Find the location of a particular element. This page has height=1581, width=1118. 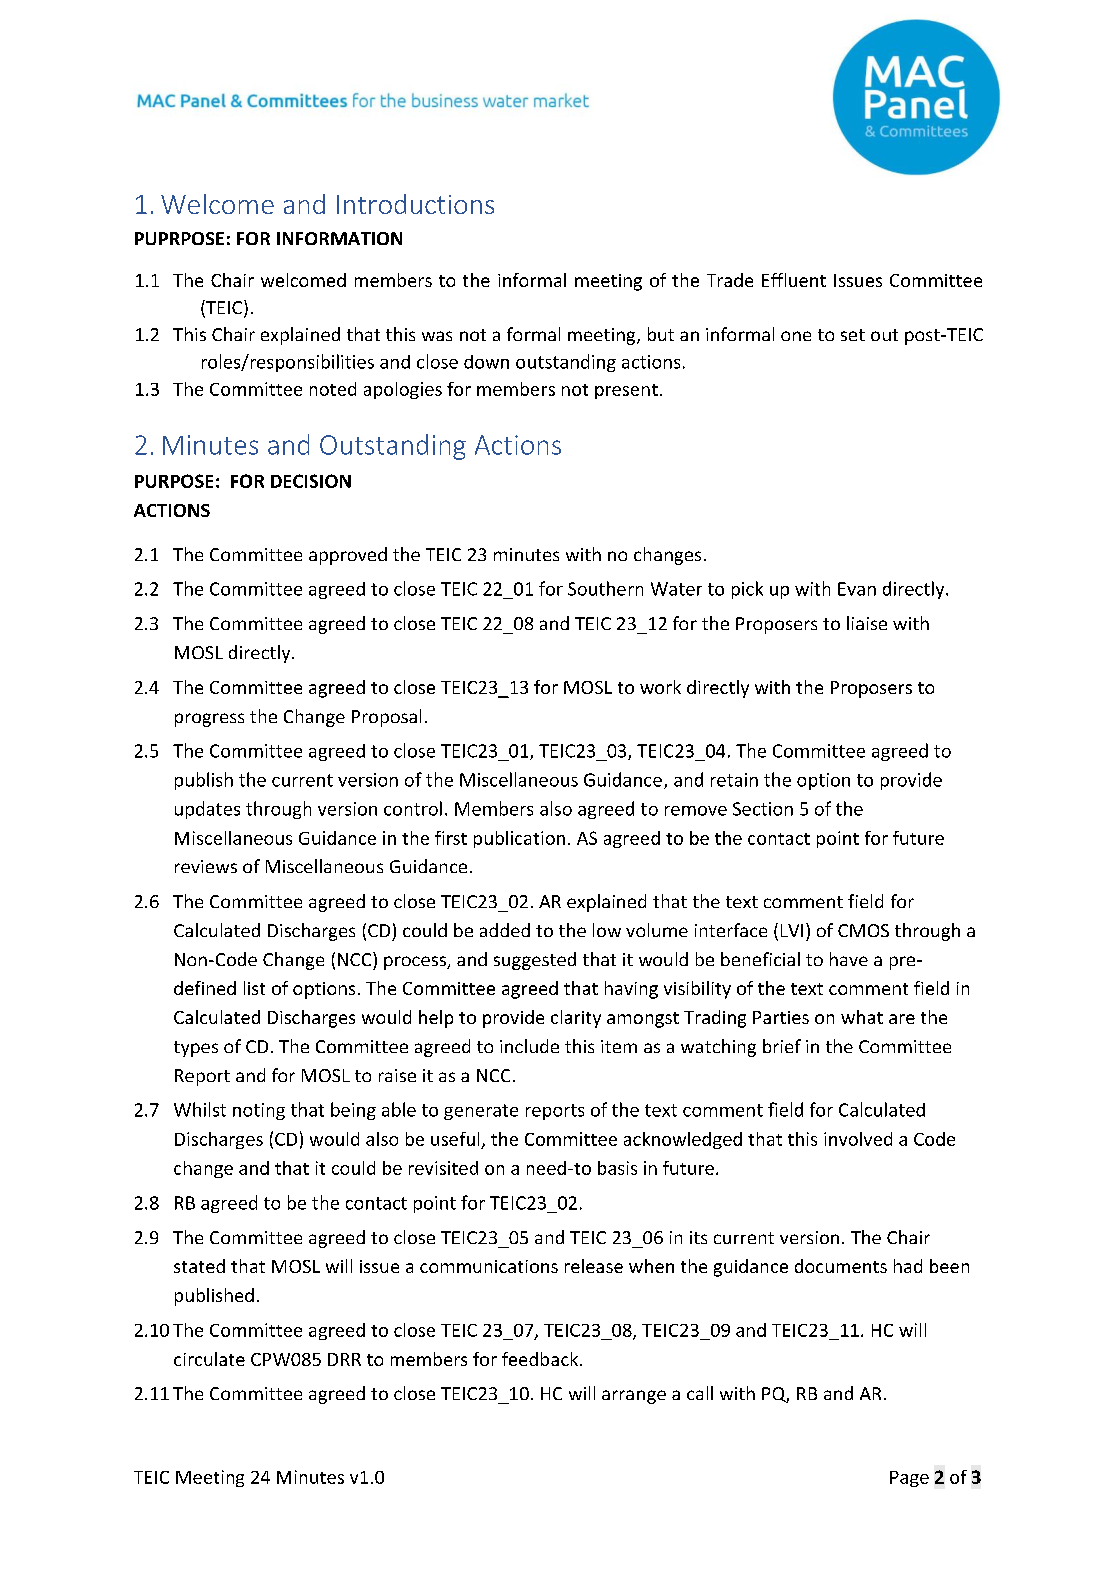

types is located at coordinates (196, 1049).
